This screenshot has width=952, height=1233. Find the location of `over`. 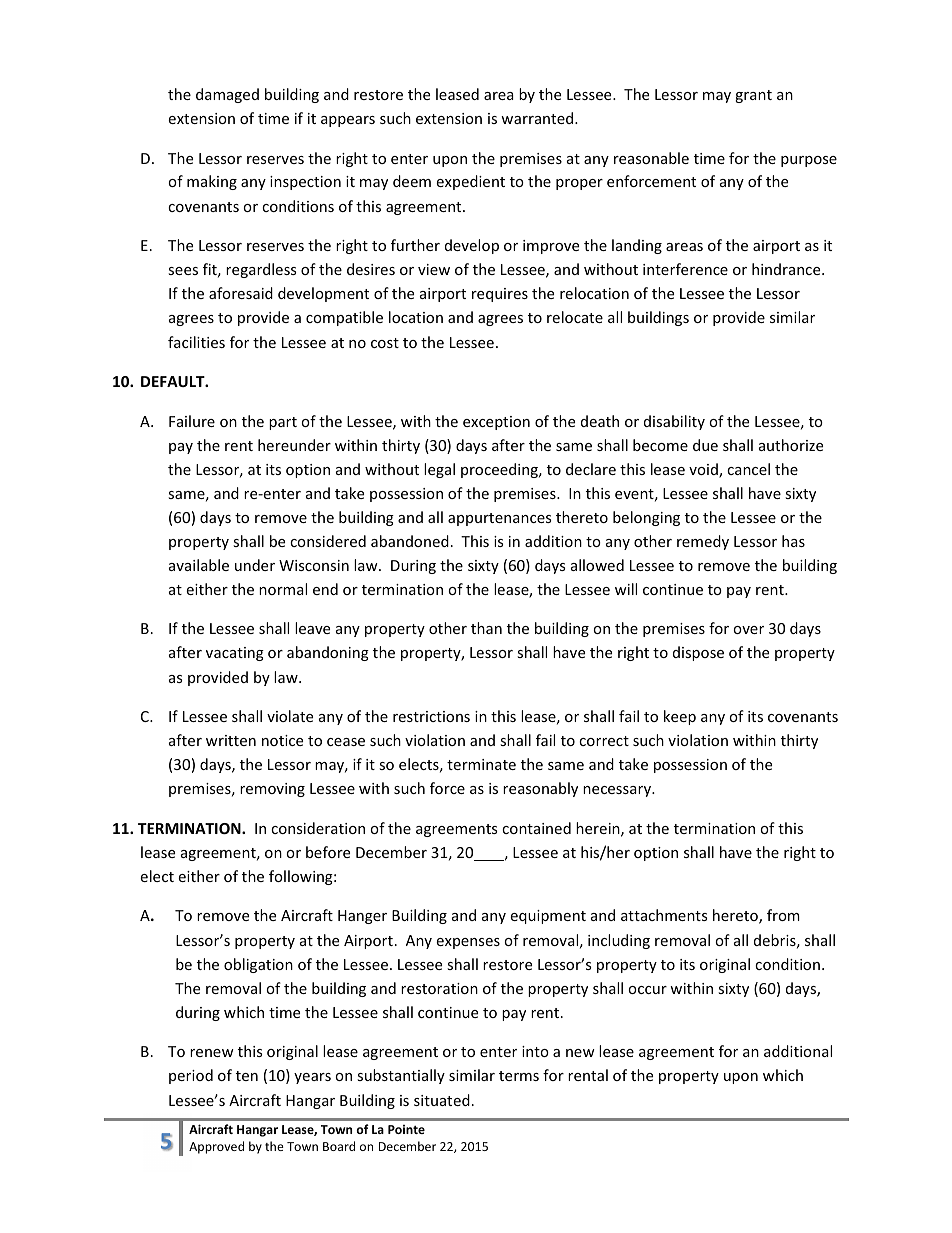

over is located at coordinates (748, 630).
